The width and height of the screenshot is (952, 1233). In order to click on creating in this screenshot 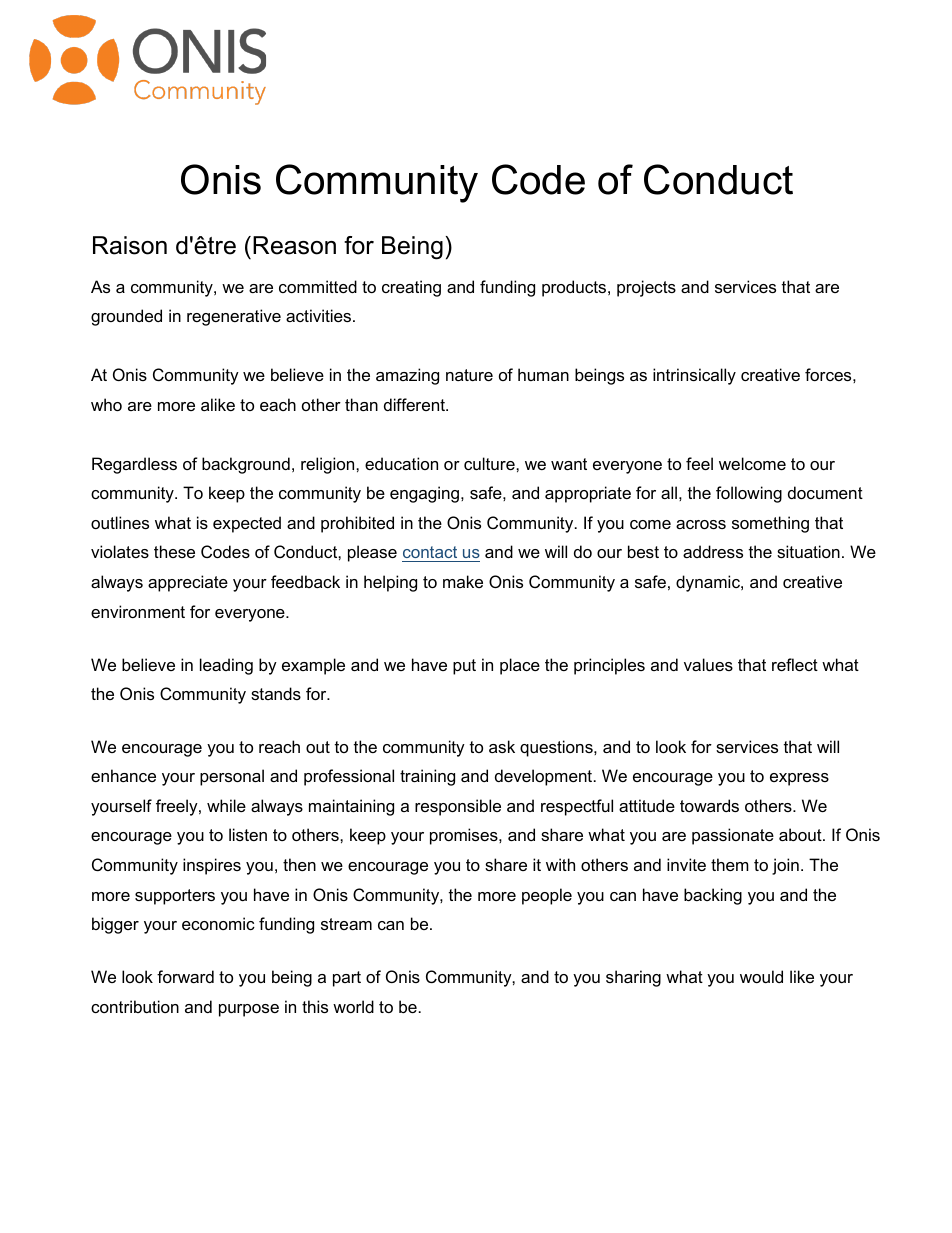, I will do `click(411, 288)`.
